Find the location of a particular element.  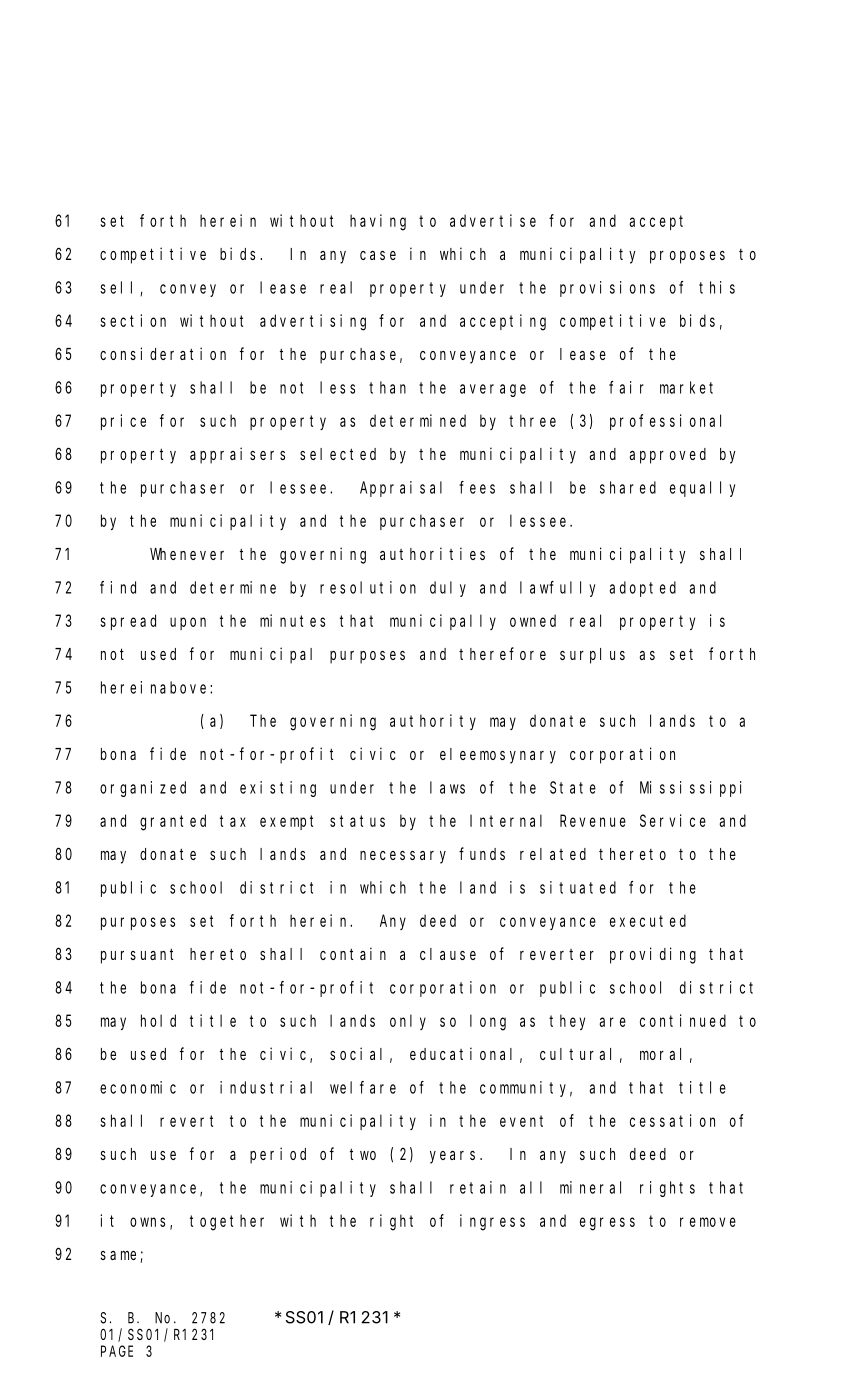

minutes is located at coordinates (292, 620).
